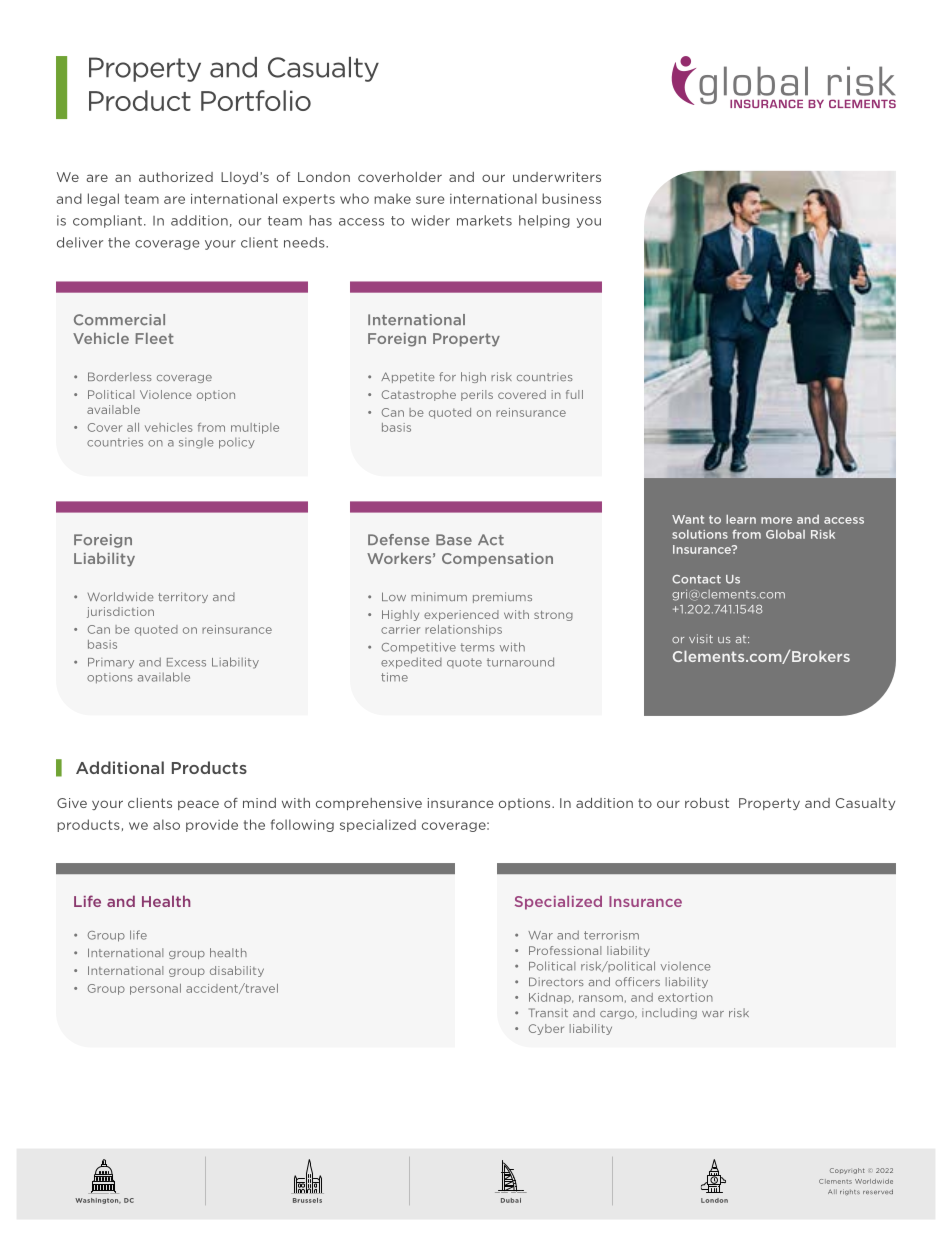  Describe the element at coordinates (454, 539) in the screenshot. I see `Base` at that location.
